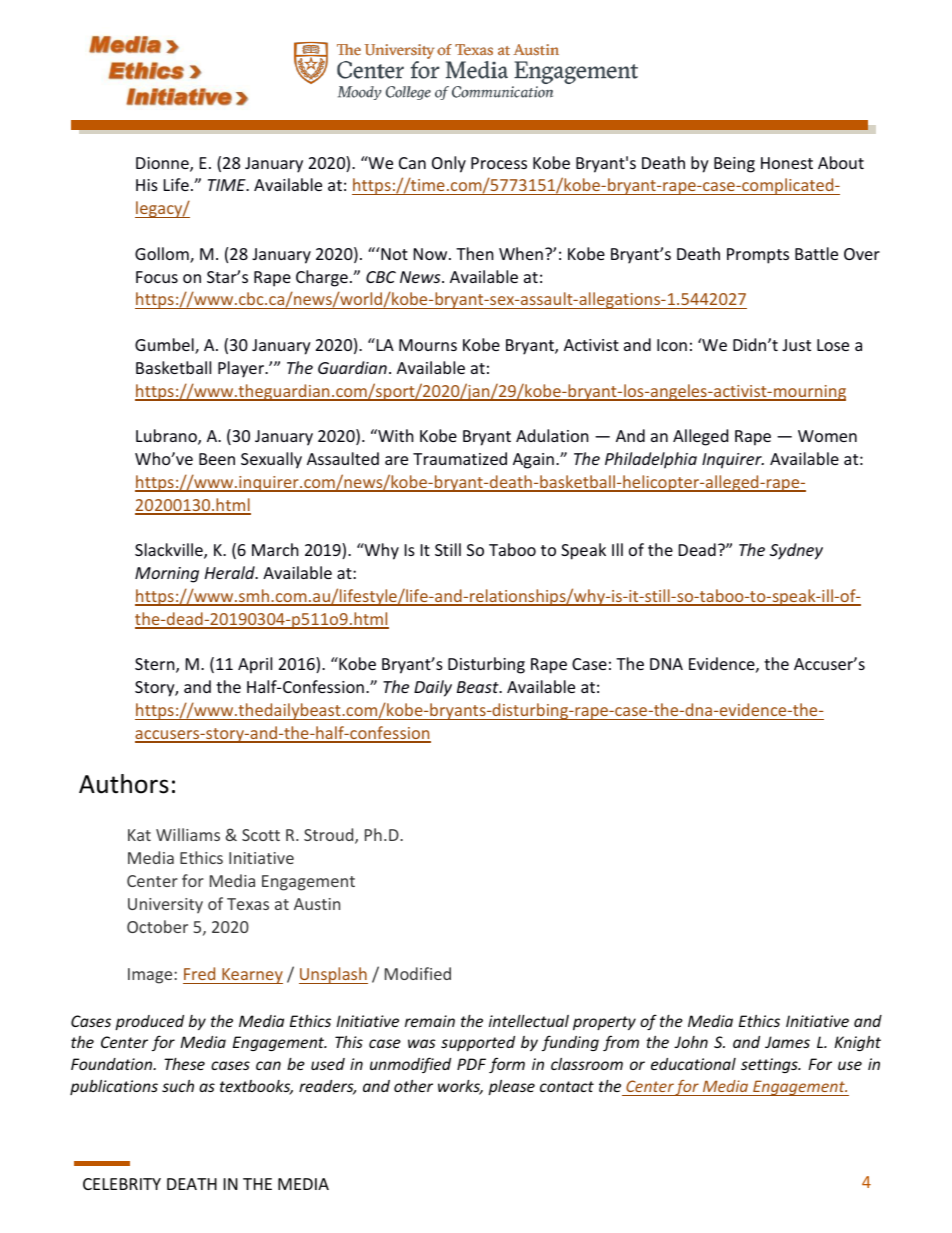 Image resolution: width=952 pixels, height=1233 pixels. I want to click on Process, so click(499, 163).
